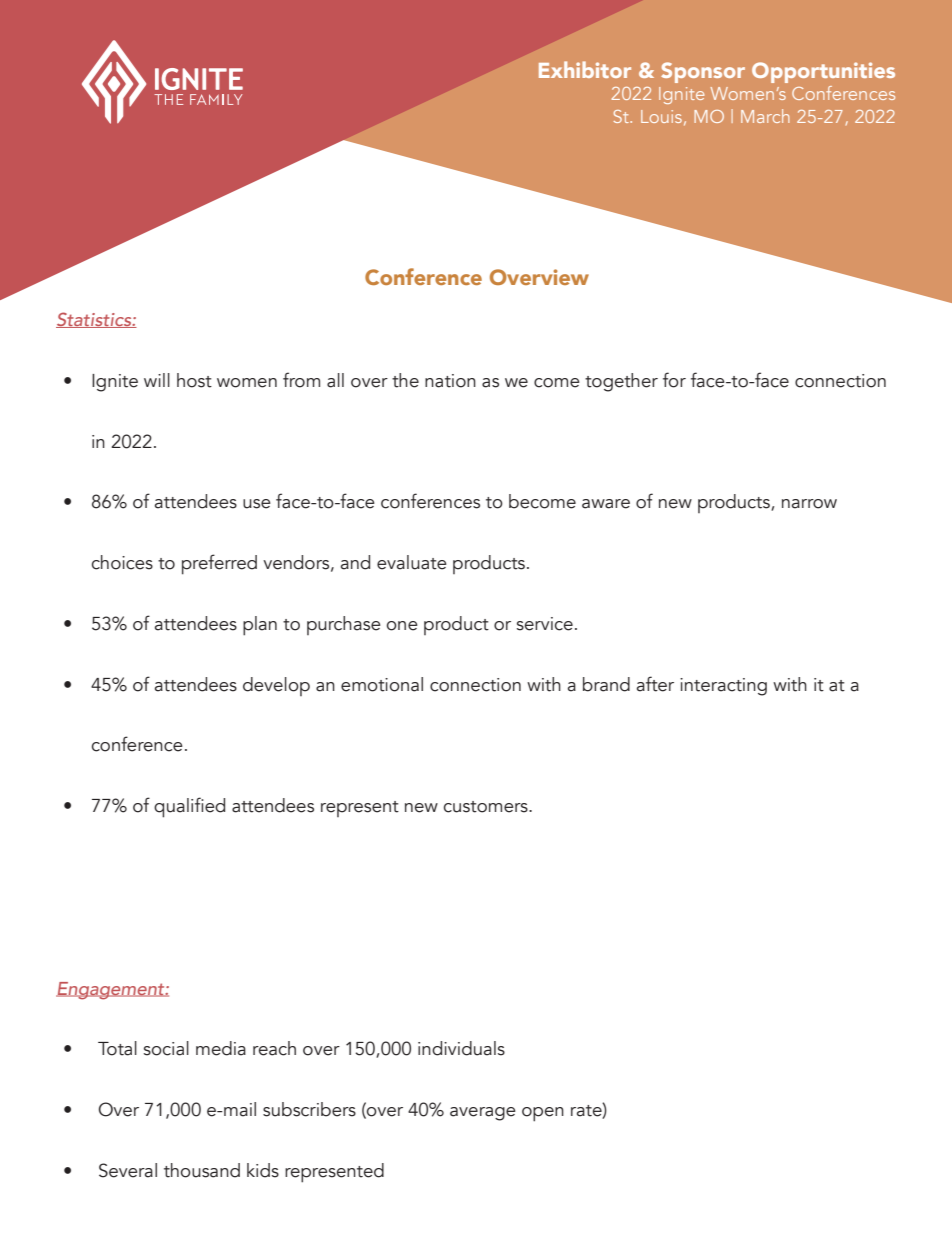 The image size is (952, 1233). What do you see at coordinates (543, 1114) in the screenshot?
I see `open` at bounding box center [543, 1114].
